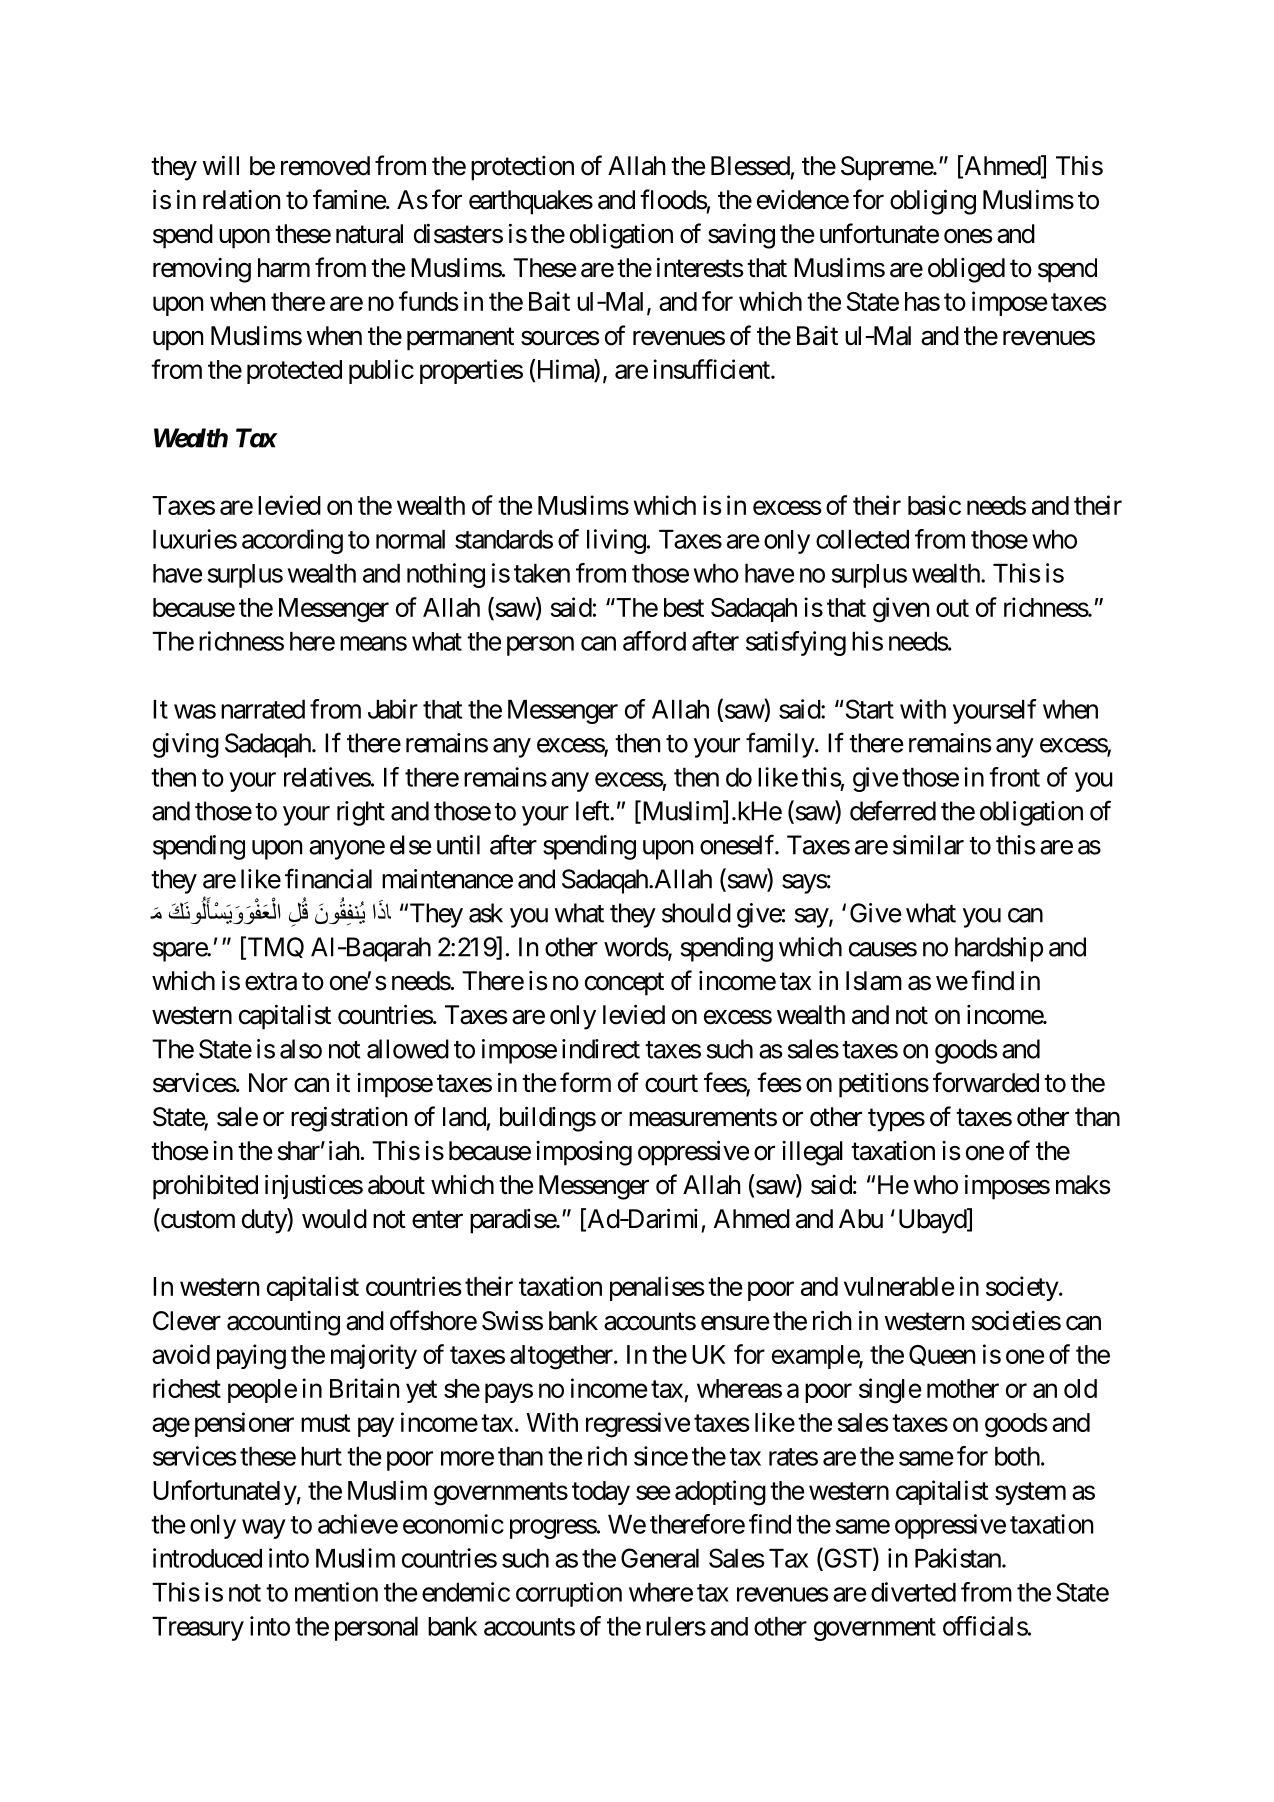 The height and width of the screenshot is (1802, 1274). What do you see at coordinates (696, 913) in the screenshot?
I see `should` at bounding box center [696, 913].
